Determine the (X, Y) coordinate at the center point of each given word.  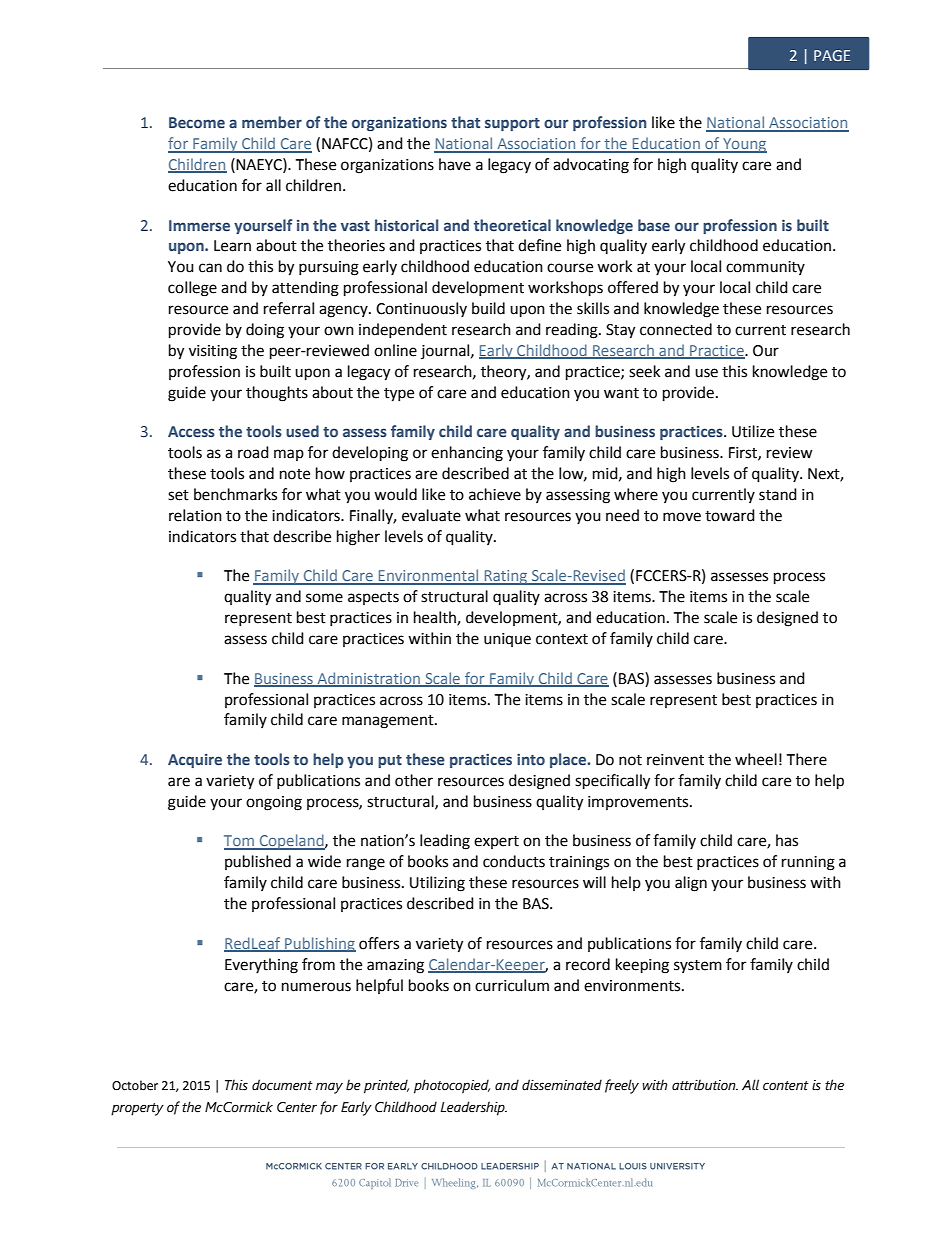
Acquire (195, 761)
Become (197, 122)
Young (744, 145)
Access (191, 431)
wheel (756, 759)
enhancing (467, 454)
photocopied (452, 1086)
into (531, 759)
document (282, 1085)
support (512, 124)
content (786, 1086)
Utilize (753, 431)
